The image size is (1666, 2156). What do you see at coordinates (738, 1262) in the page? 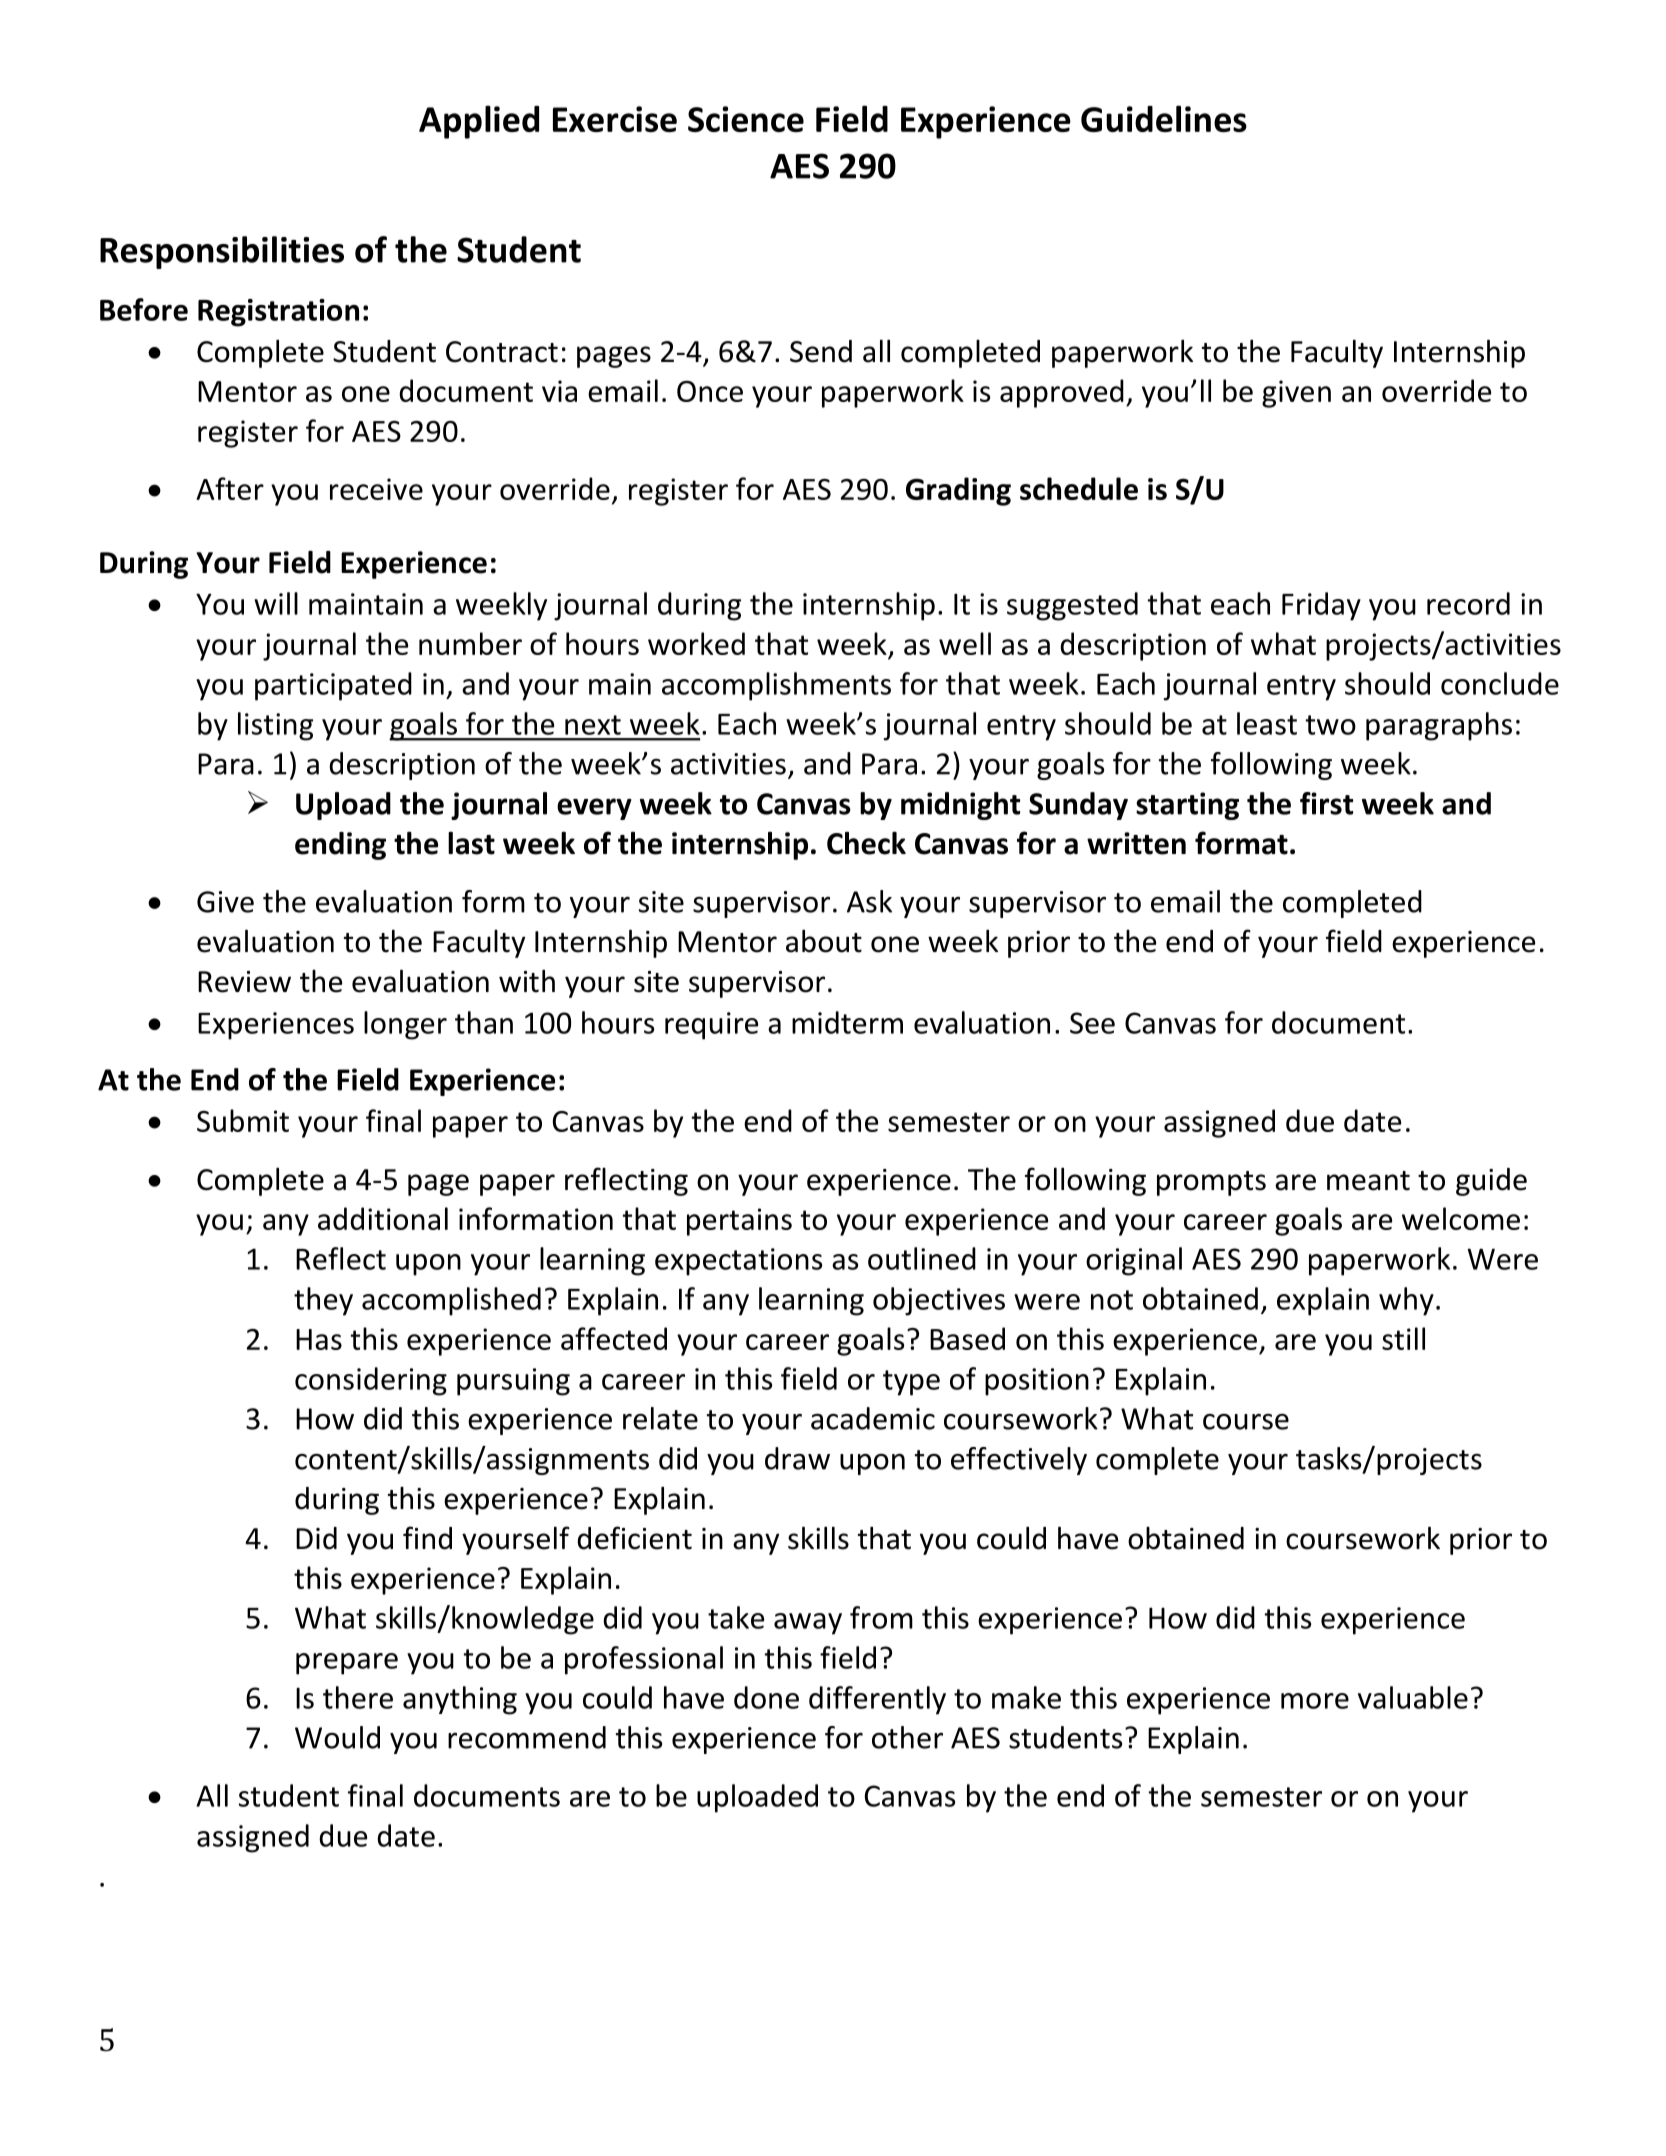
I see `expectations` at bounding box center [738, 1262].
